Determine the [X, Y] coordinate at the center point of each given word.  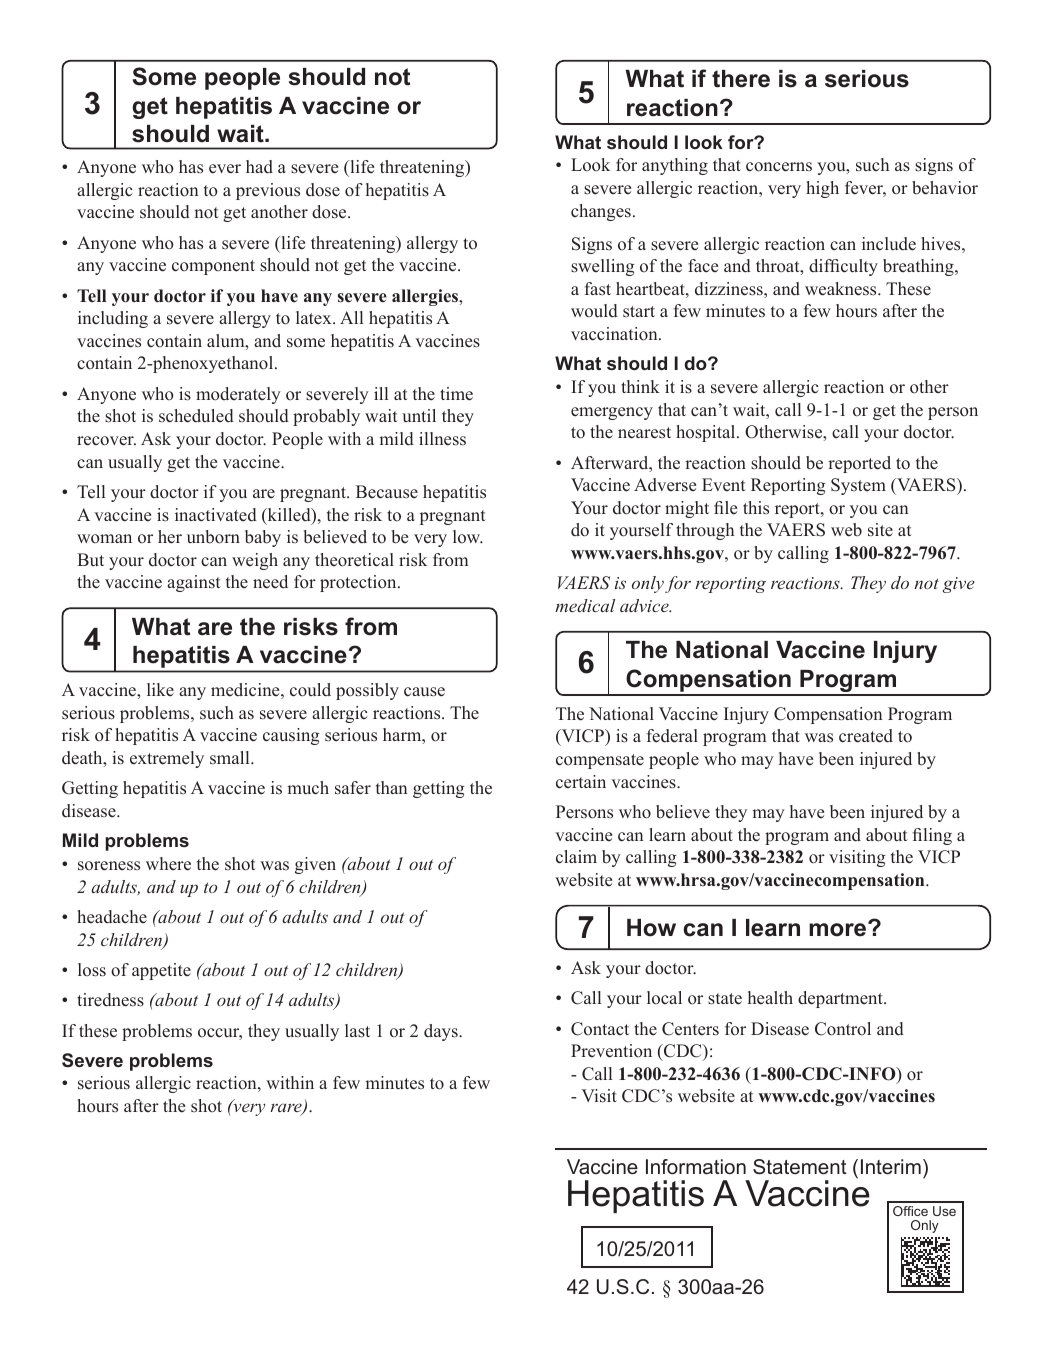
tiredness [110, 1000]
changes [601, 212]
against [194, 583]
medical [585, 605]
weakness [842, 289]
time [456, 394]
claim [576, 857]
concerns [779, 167]
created [866, 736]
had [259, 167]
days [442, 1032]
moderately [238, 395]
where [168, 864]
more [839, 929]
